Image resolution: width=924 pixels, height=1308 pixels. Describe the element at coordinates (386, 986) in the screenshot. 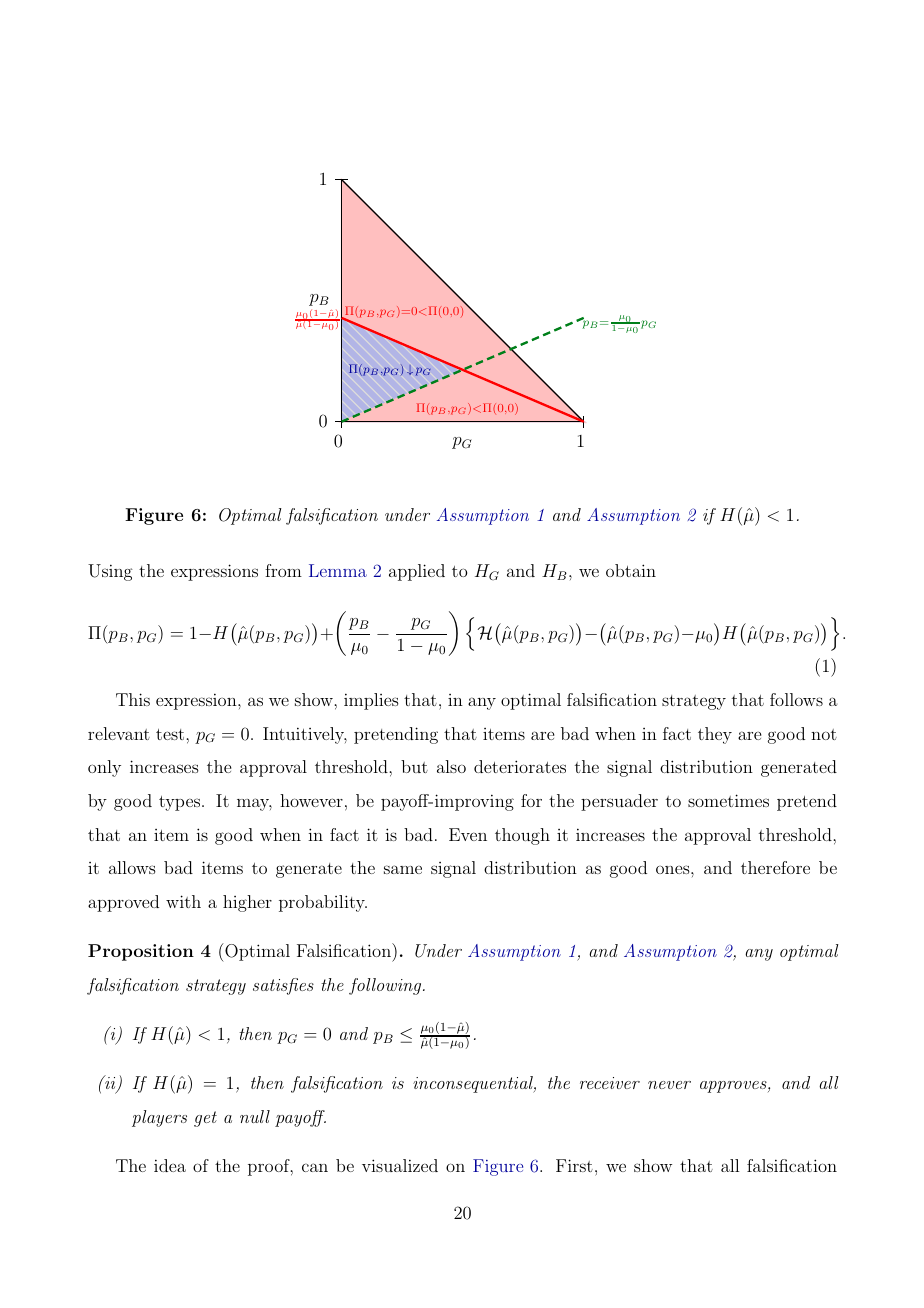

I see `following` at that location.
